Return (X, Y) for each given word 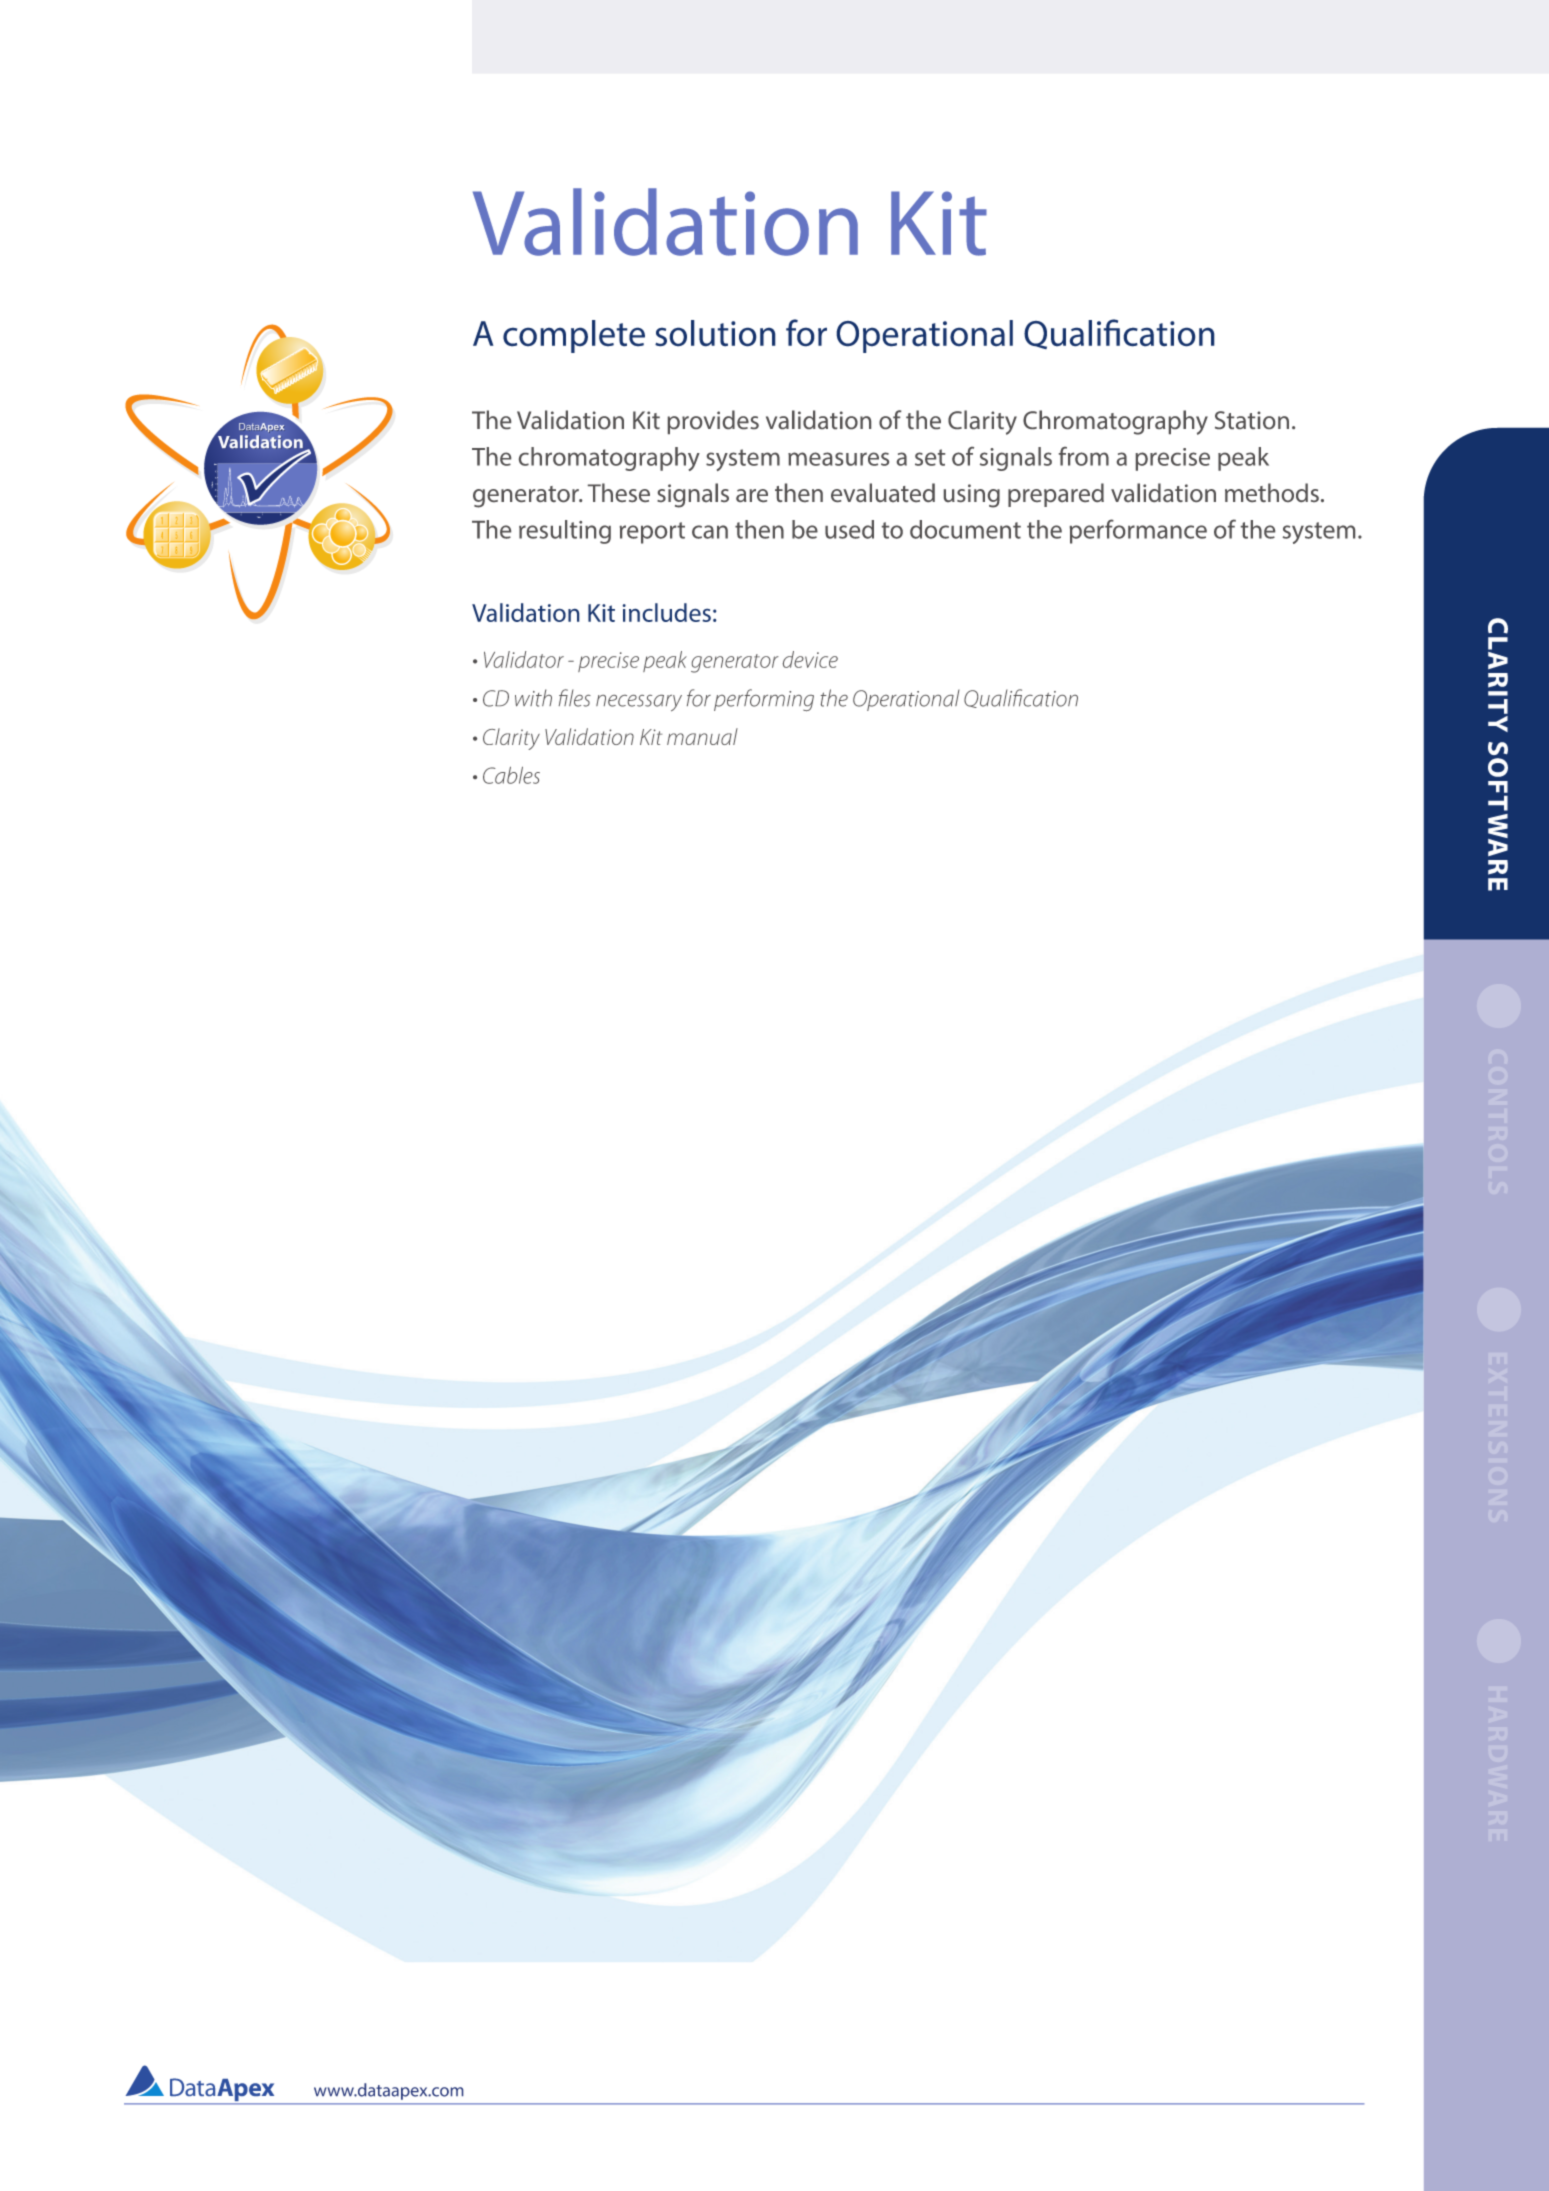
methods (1272, 492)
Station (1252, 420)
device (810, 659)
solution (715, 333)
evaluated (883, 492)
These (619, 492)
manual (702, 736)
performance (1138, 531)
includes (666, 612)
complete (574, 336)
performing (764, 700)
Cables (511, 775)
